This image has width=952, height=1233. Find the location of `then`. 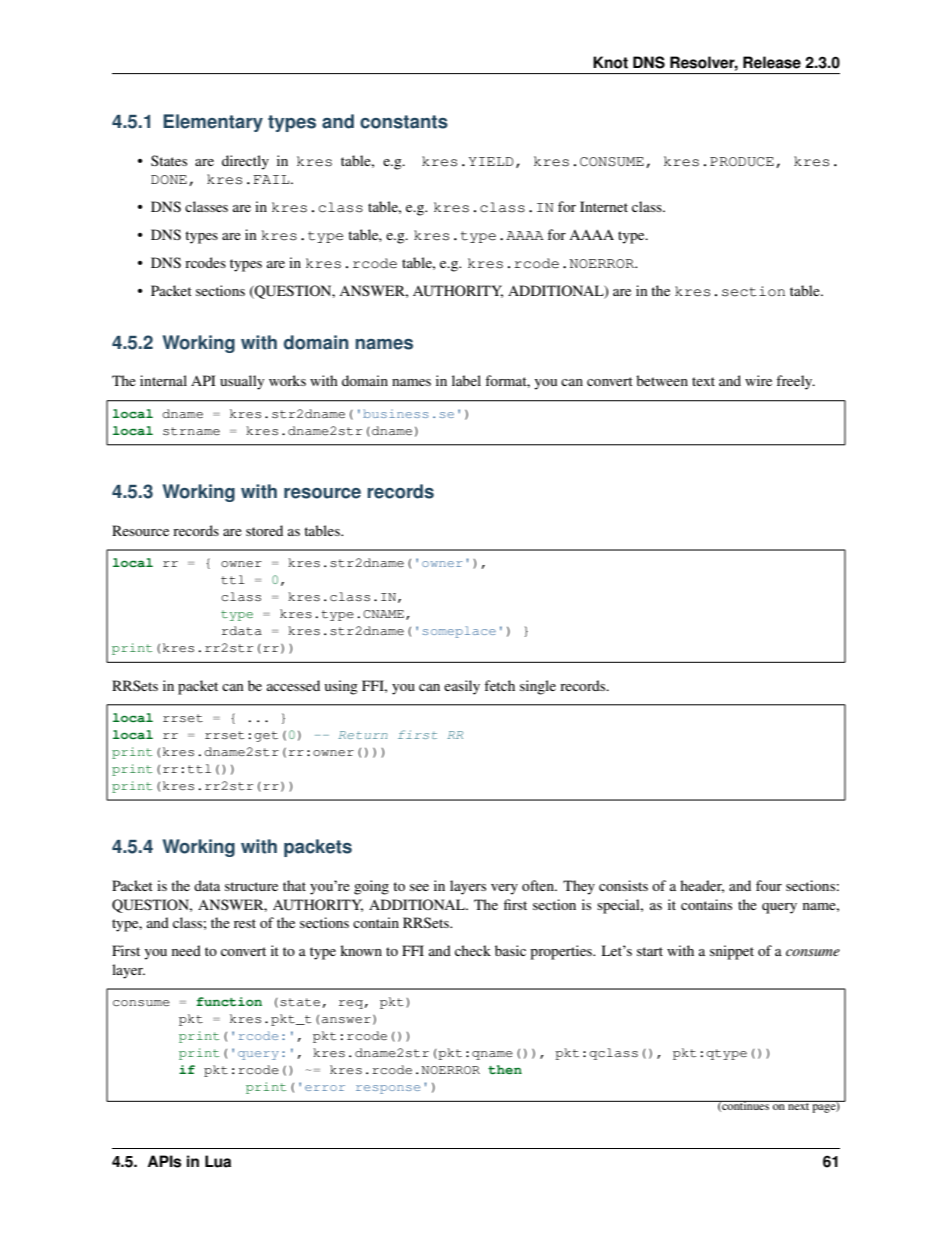

then is located at coordinates (505, 1069).
